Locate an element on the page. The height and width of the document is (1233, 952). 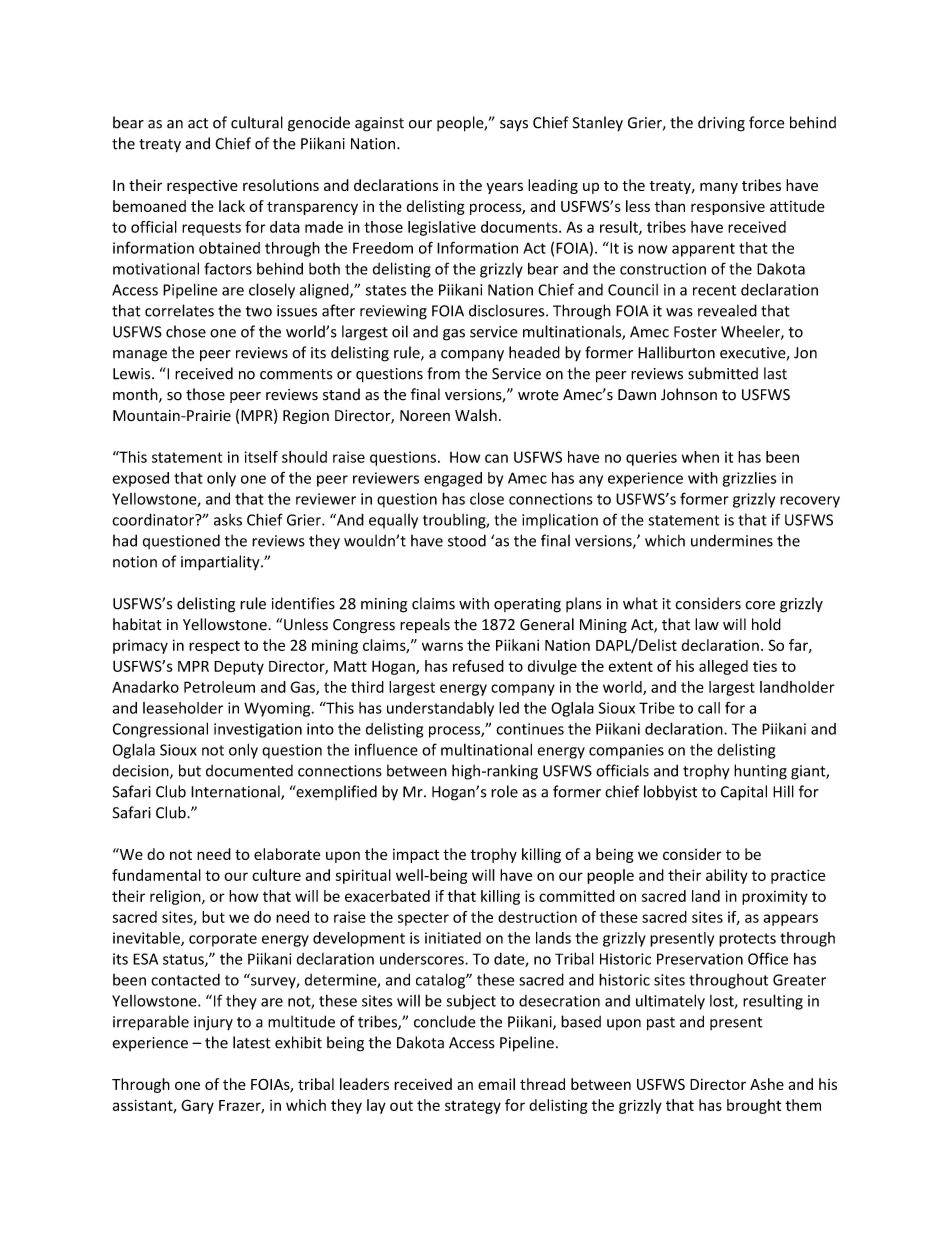
warns is located at coordinates (442, 646).
